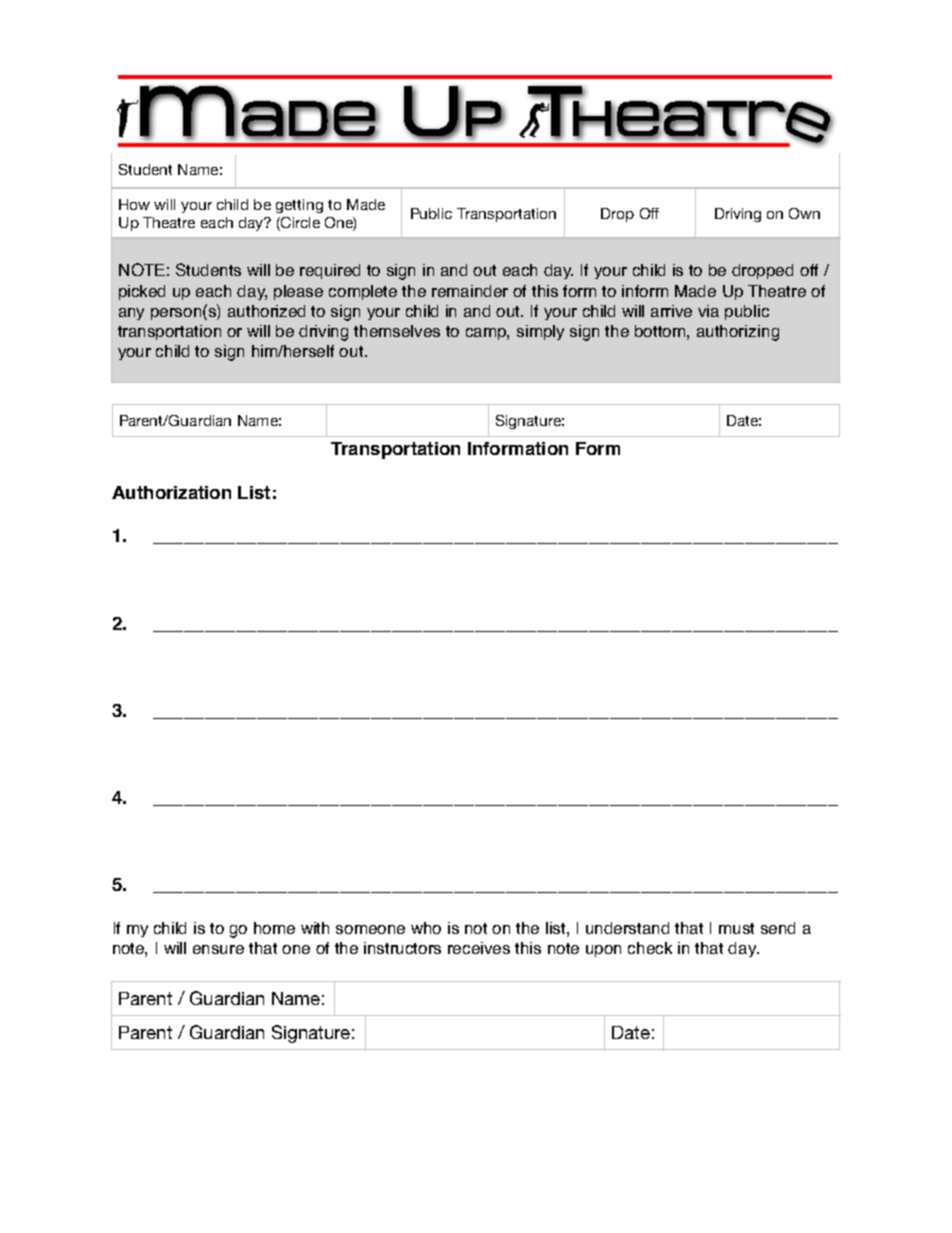 The image size is (952, 1233). Describe the element at coordinates (274, 928) in the image. I see `home` at that location.
